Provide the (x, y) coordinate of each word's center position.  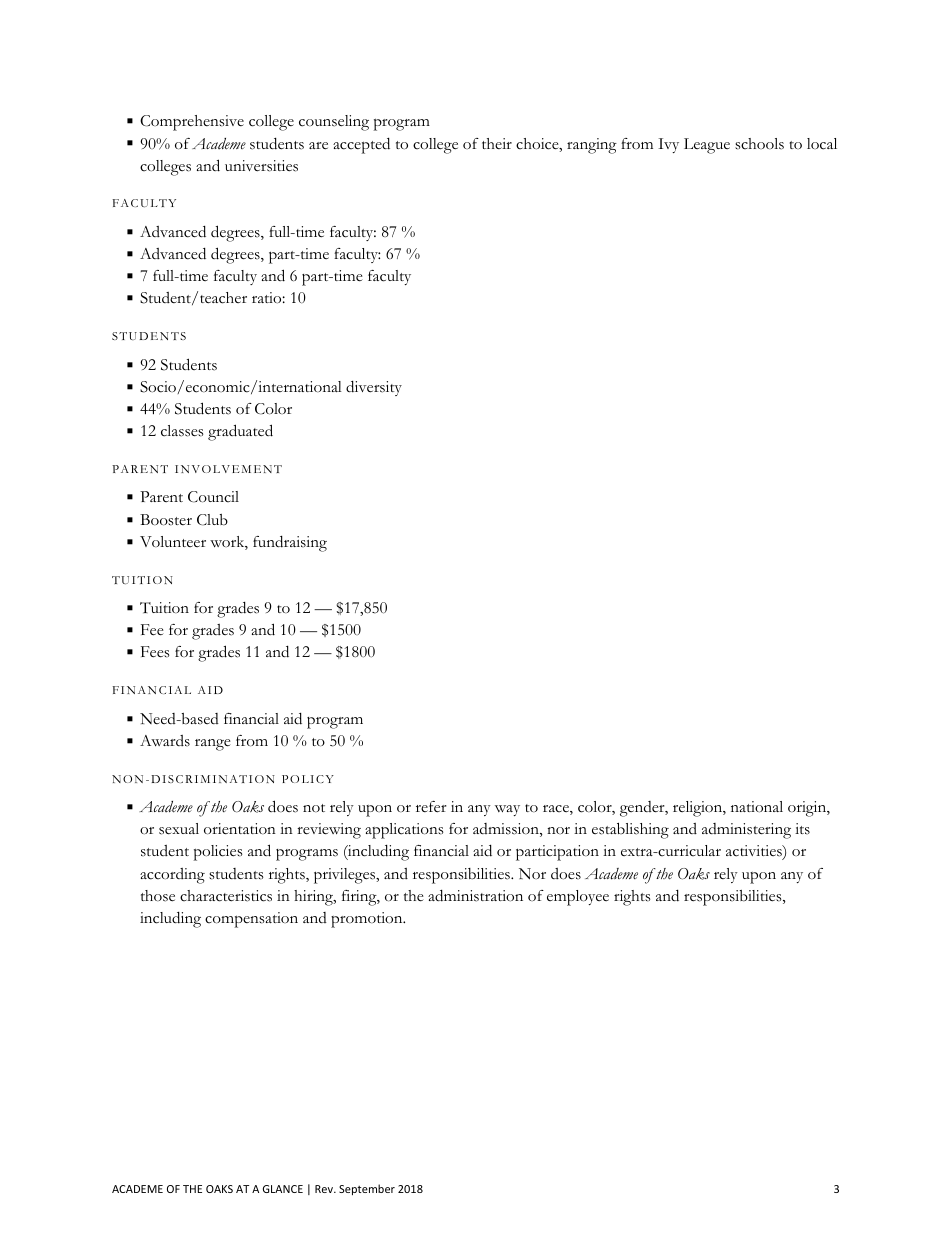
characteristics (226, 896)
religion (698, 809)
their (497, 143)
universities (261, 166)
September (367, 1189)
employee (578, 898)
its (802, 829)
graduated (240, 432)
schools (759, 144)
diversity (374, 388)
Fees (155, 652)
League (707, 146)
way (507, 810)
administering (746, 831)
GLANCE (283, 1189)
